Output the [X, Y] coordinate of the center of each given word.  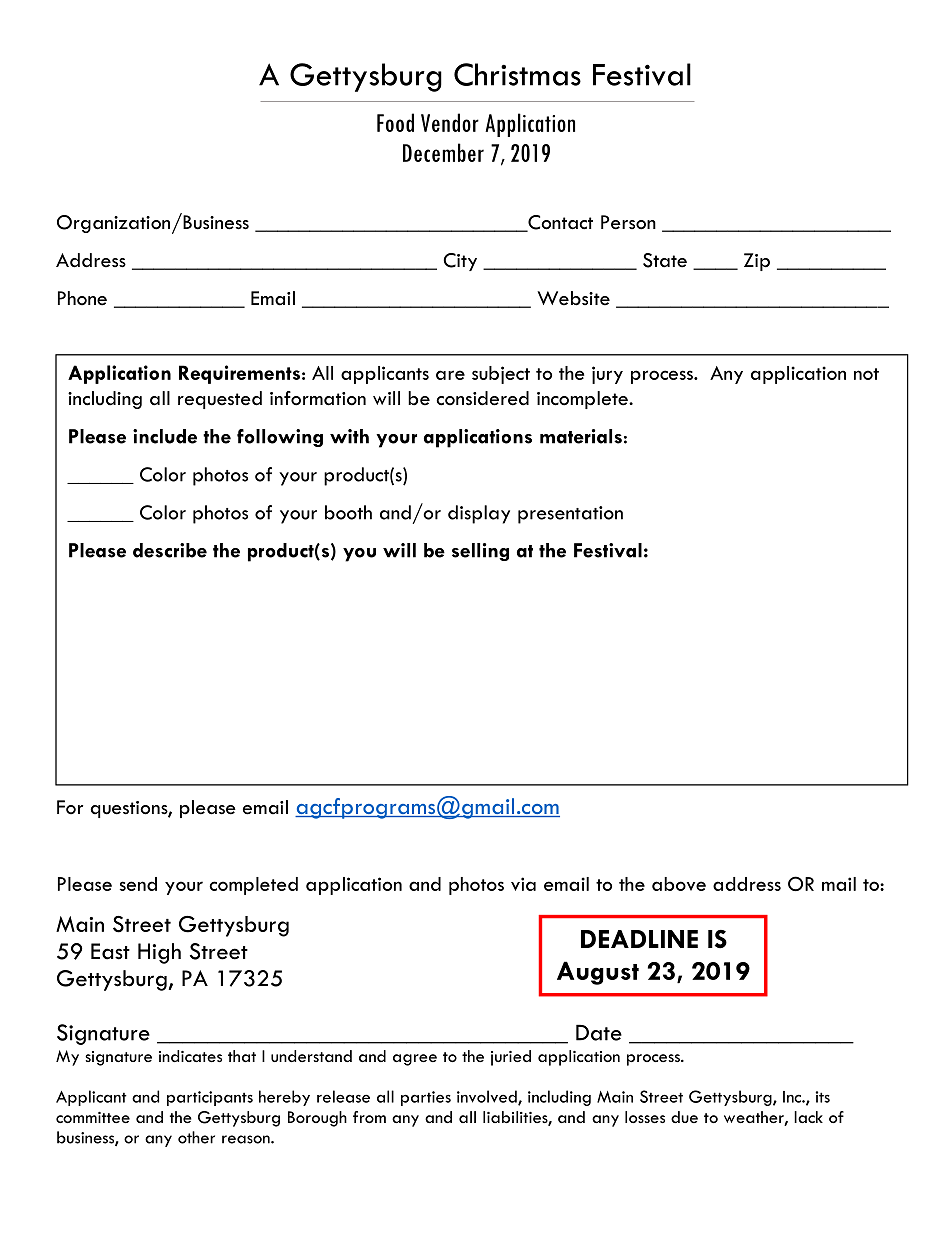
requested [220, 400]
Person [628, 222]
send [138, 884]
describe [170, 550]
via [523, 884]
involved [488, 1097]
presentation [570, 515]
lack [808, 1117]
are [450, 375]
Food [395, 122]
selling [480, 552]
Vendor [450, 122]
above [679, 884]
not [866, 374]
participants [210, 1098]
